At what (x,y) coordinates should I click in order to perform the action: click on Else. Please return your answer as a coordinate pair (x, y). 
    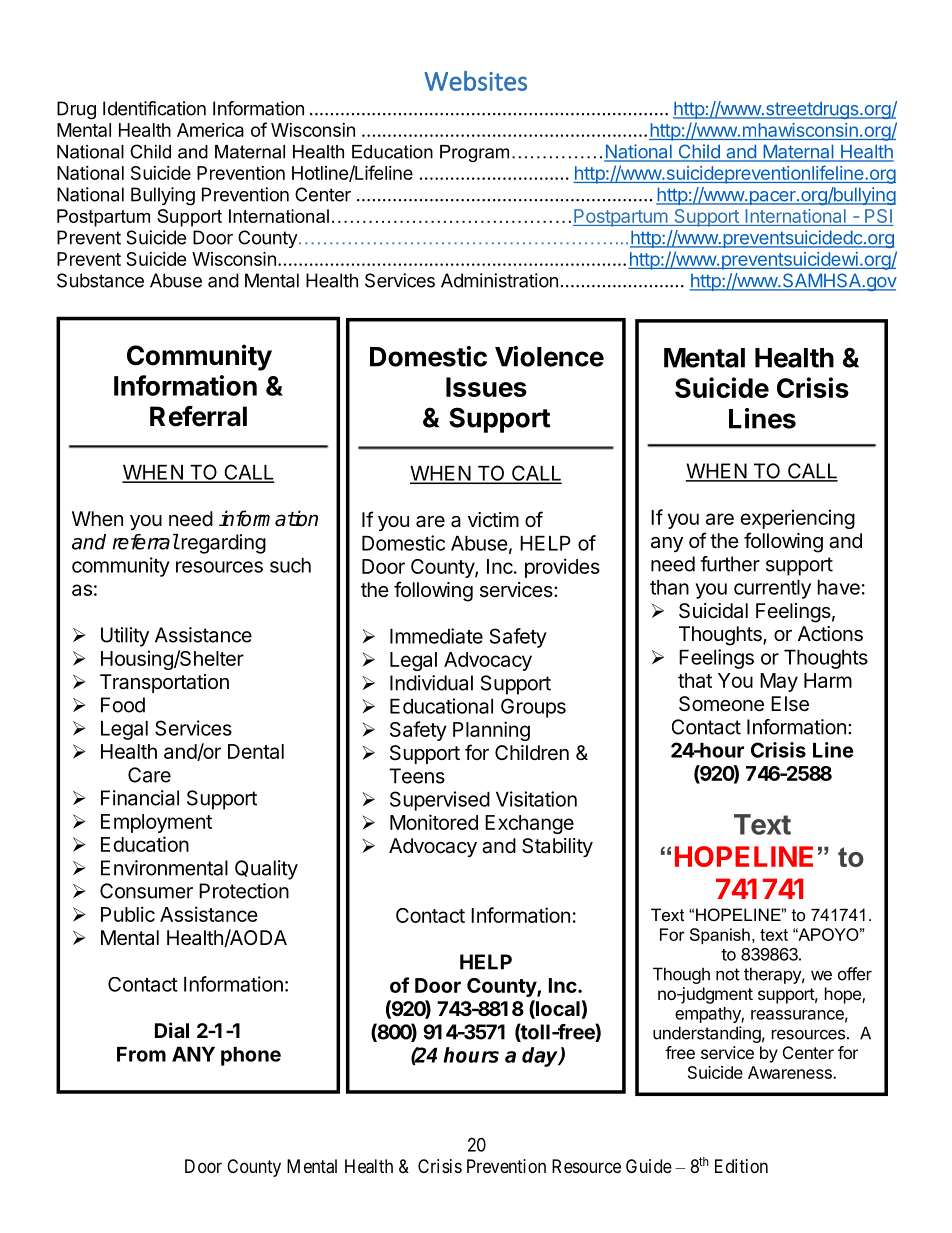
    Looking at the image, I should click on (790, 704).
